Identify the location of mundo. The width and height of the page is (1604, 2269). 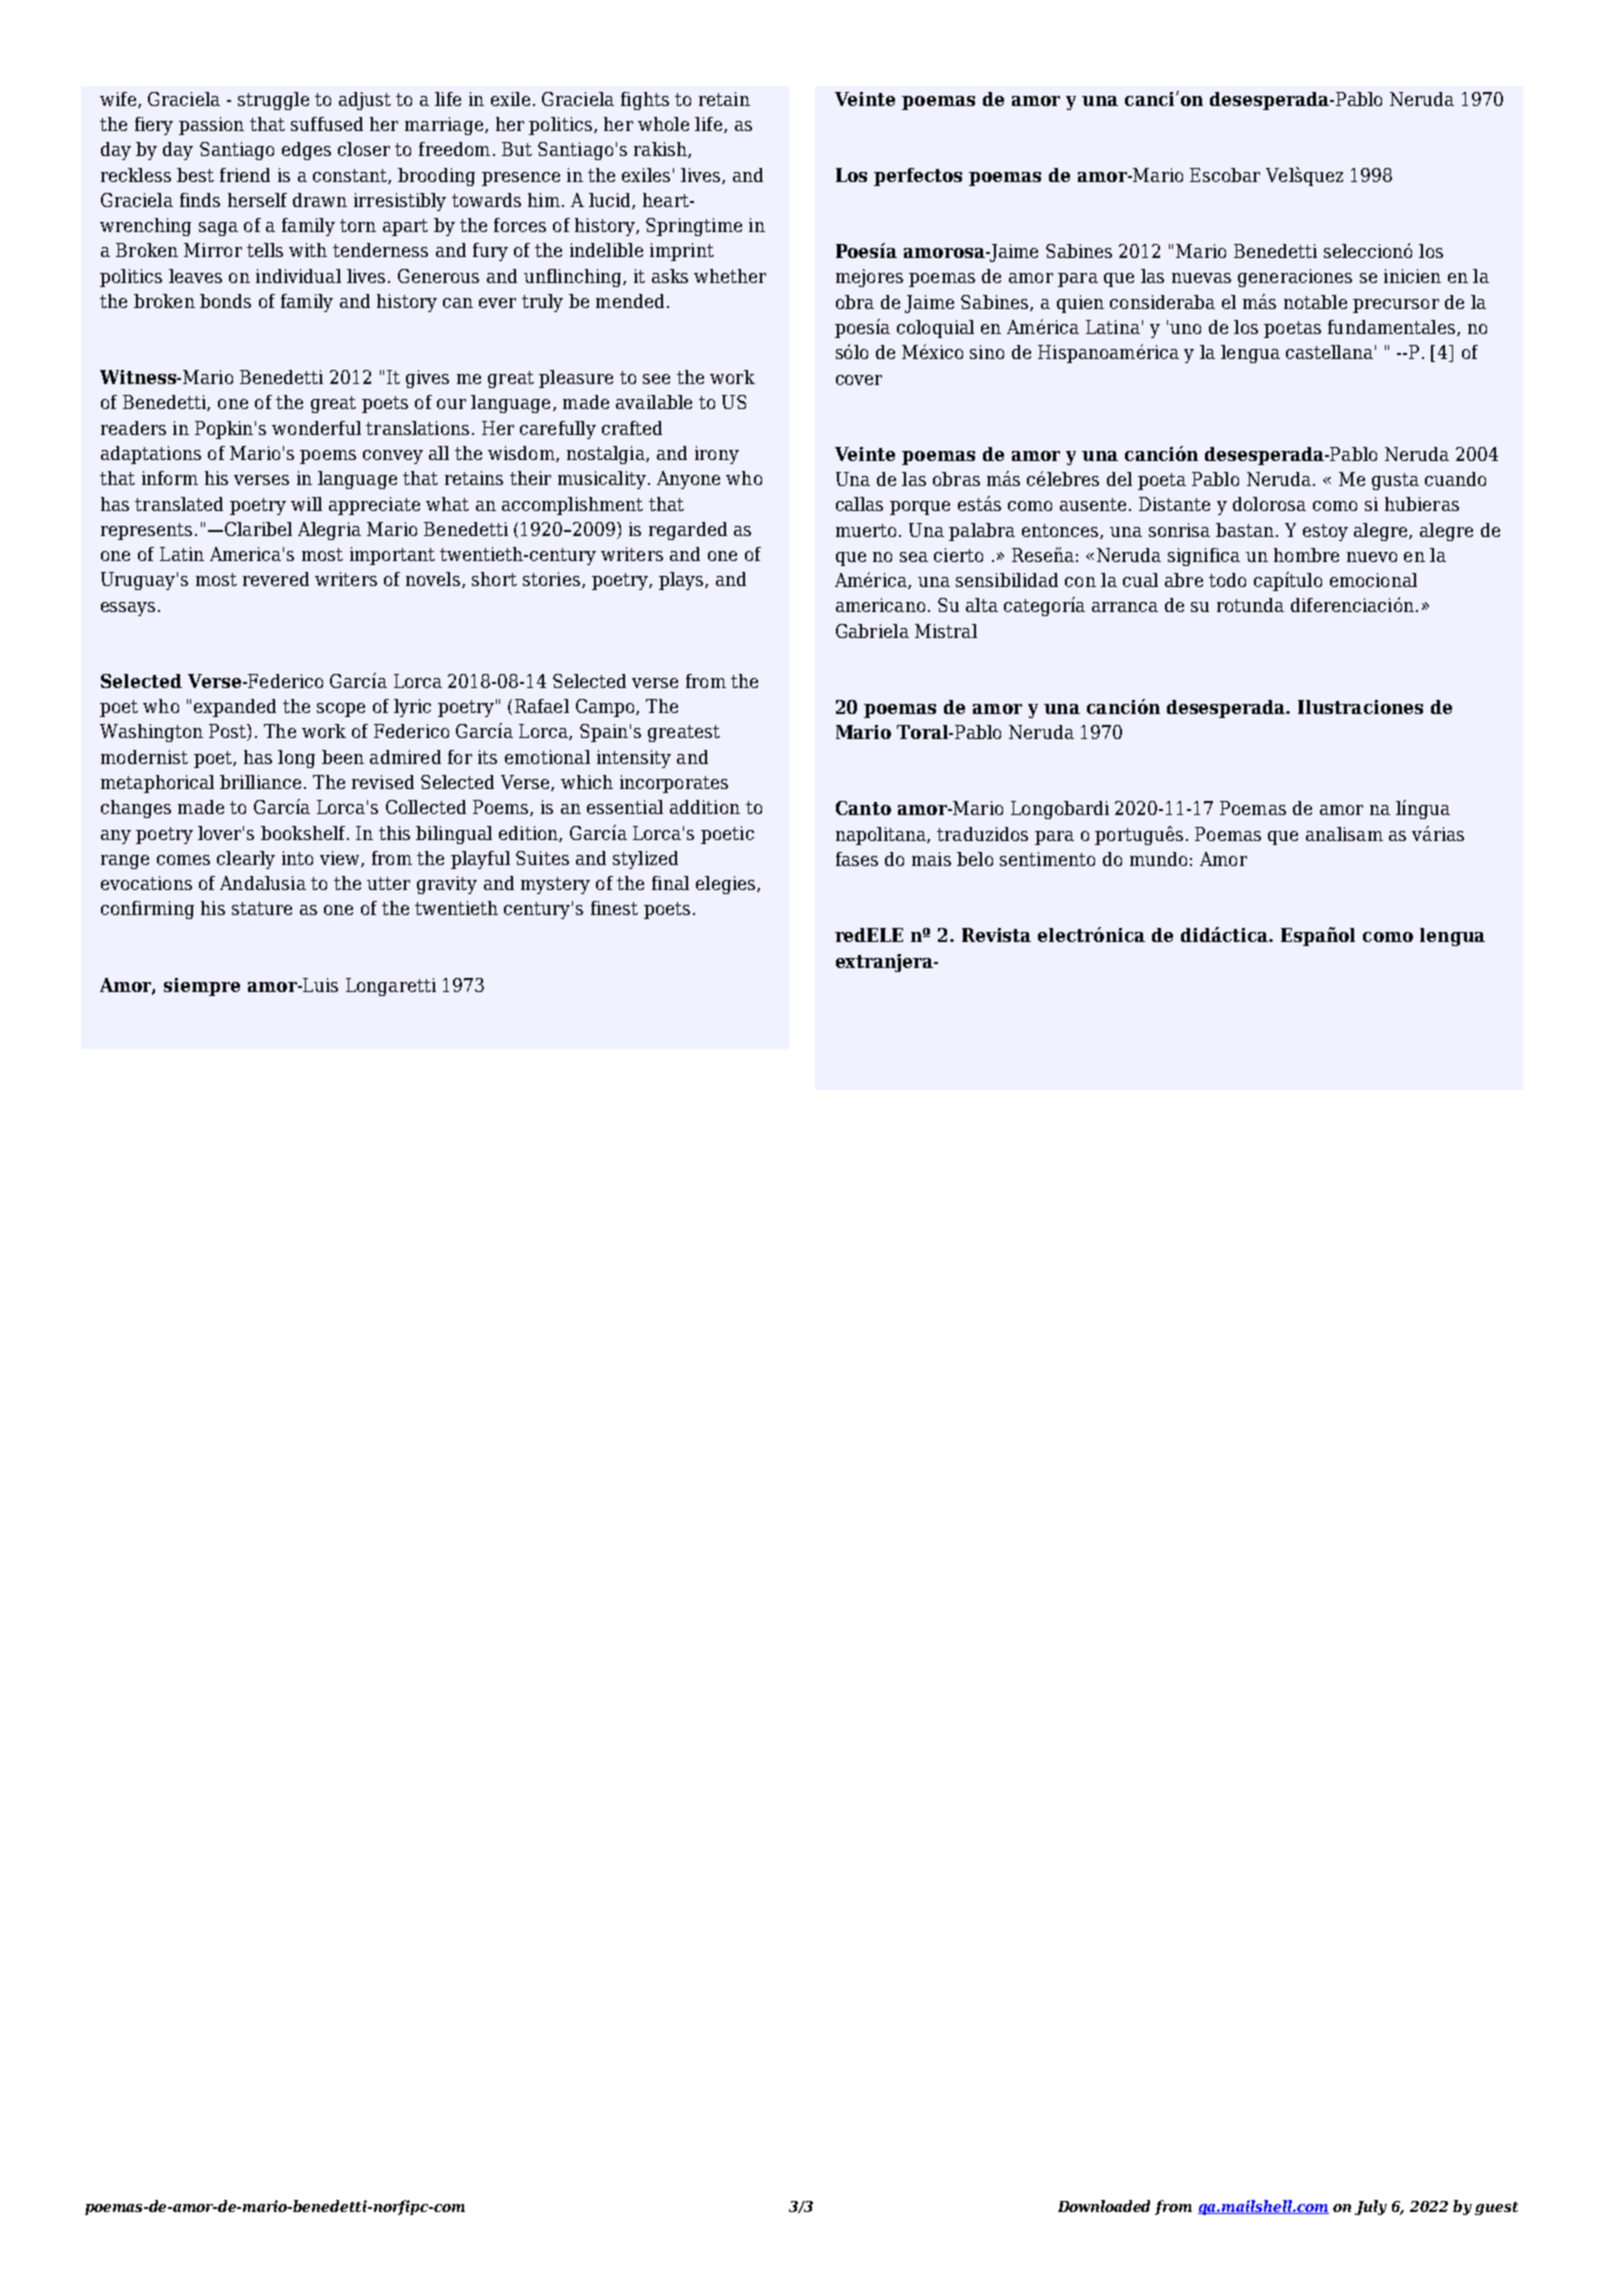
(1158, 859).
